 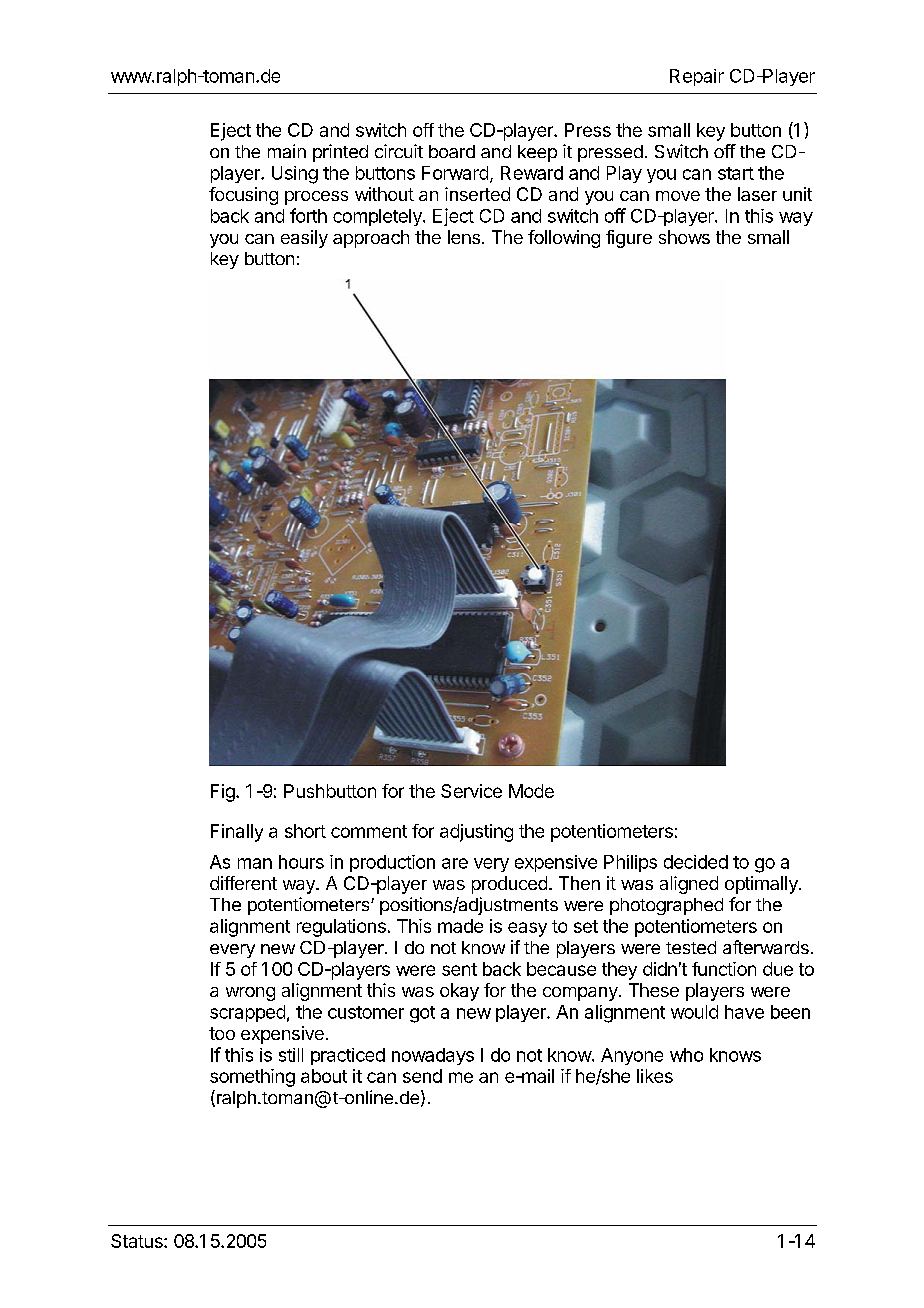 What do you see at coordinates (684, 237) in the page?
I see `shows` at bounding box center [684, 237].
